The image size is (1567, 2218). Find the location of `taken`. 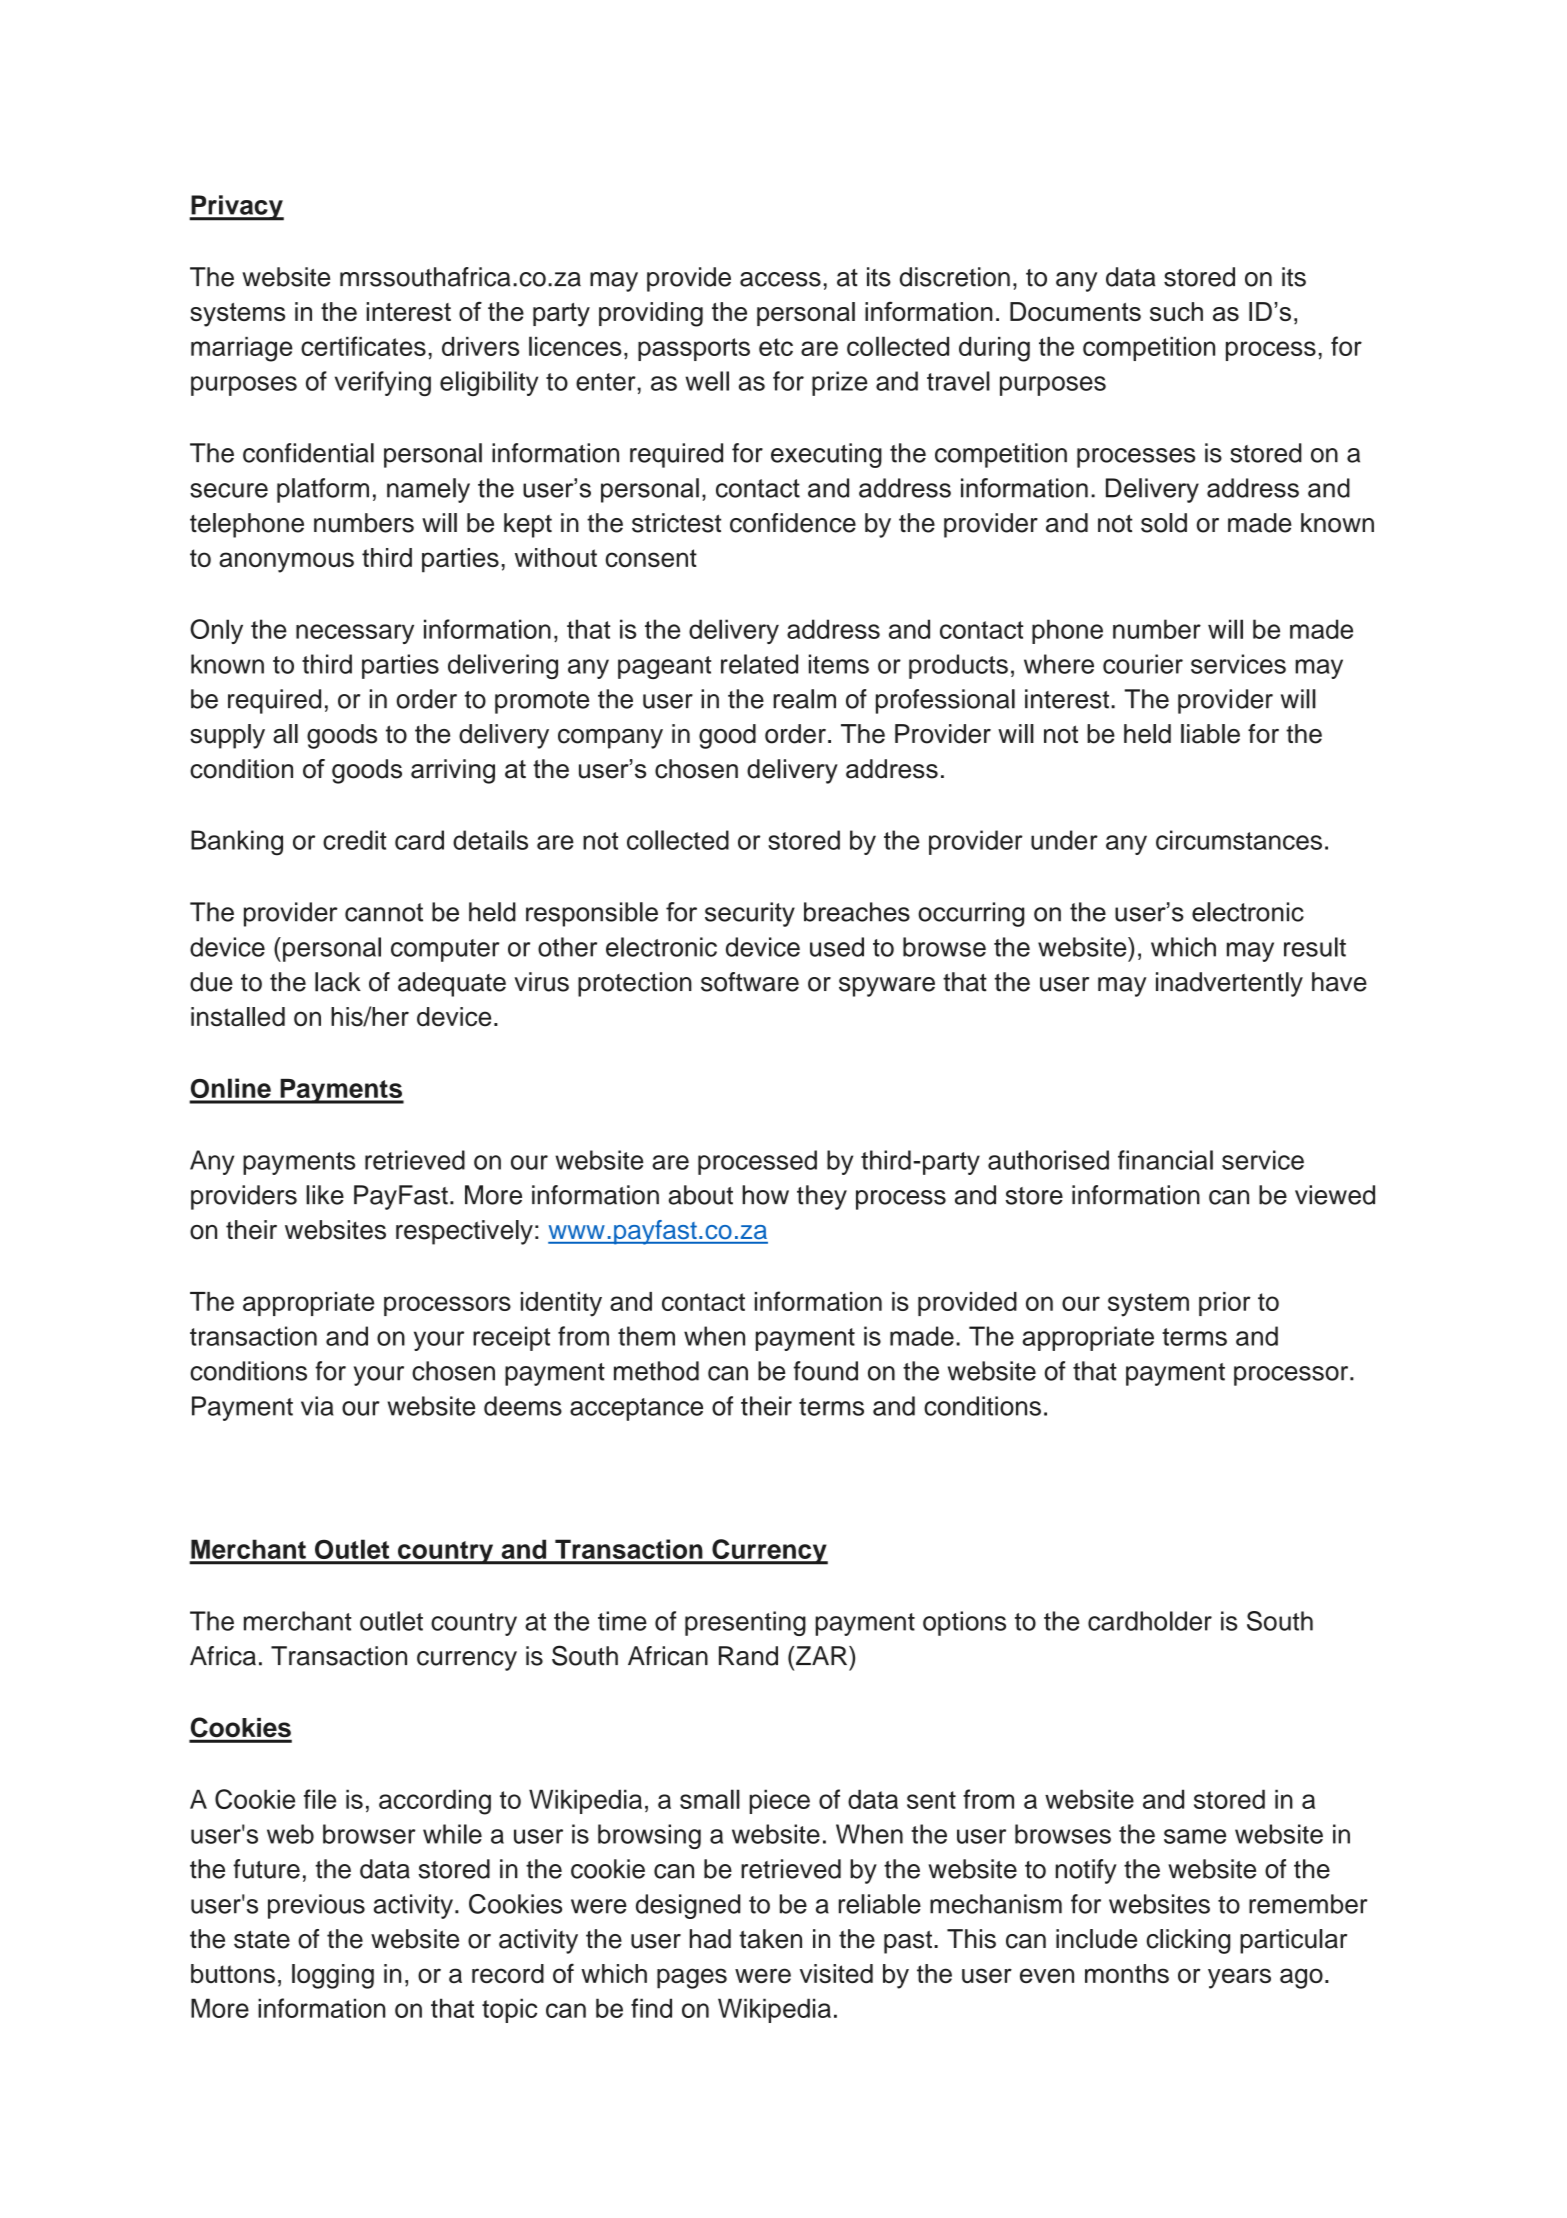

taken is located at coordinates (770, 1939).
